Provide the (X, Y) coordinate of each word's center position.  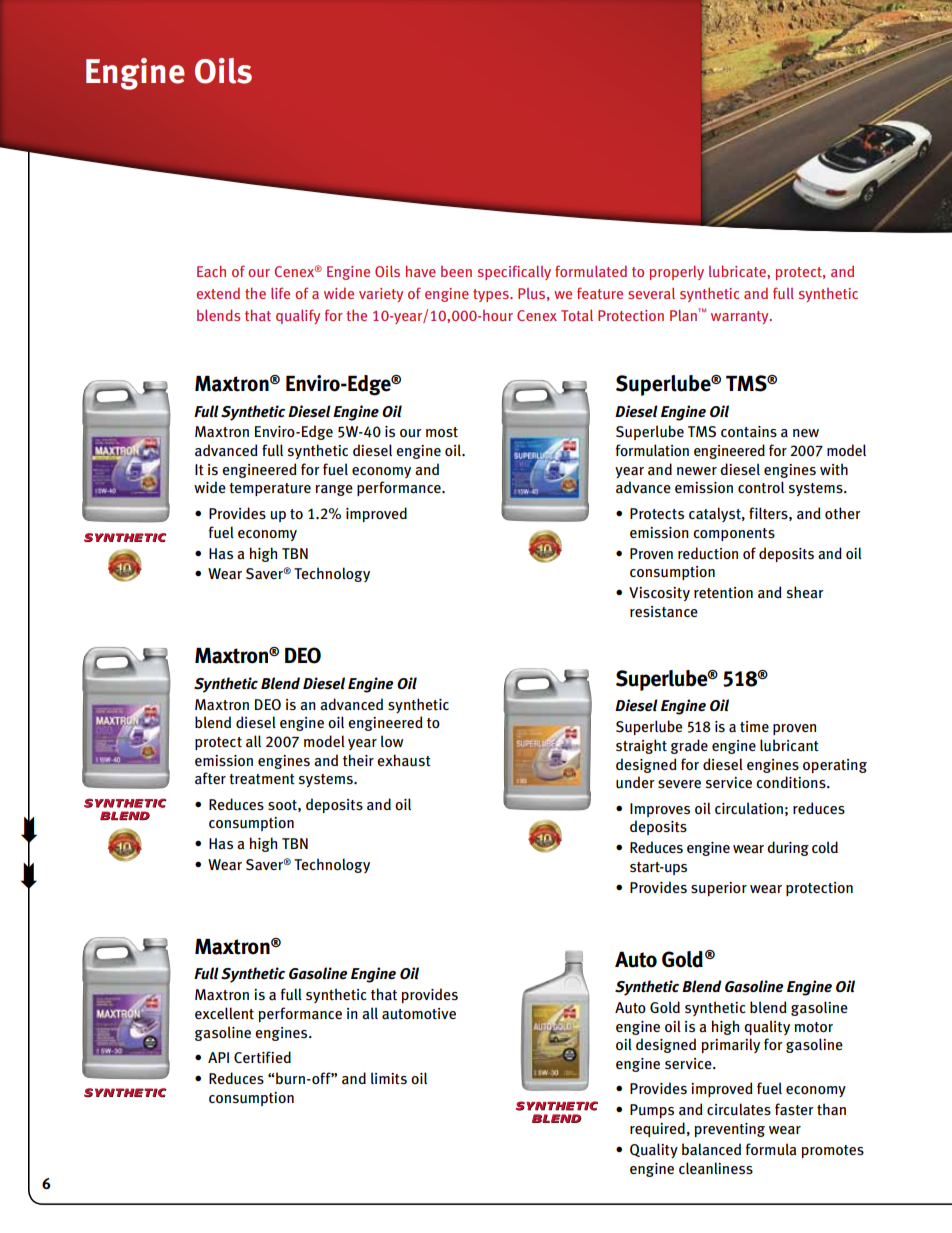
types (492, 295)
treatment (262, 779)
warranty (741, 317)
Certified (262, 1057)
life (280, 293)
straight (641, 746)
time (754, 726)
